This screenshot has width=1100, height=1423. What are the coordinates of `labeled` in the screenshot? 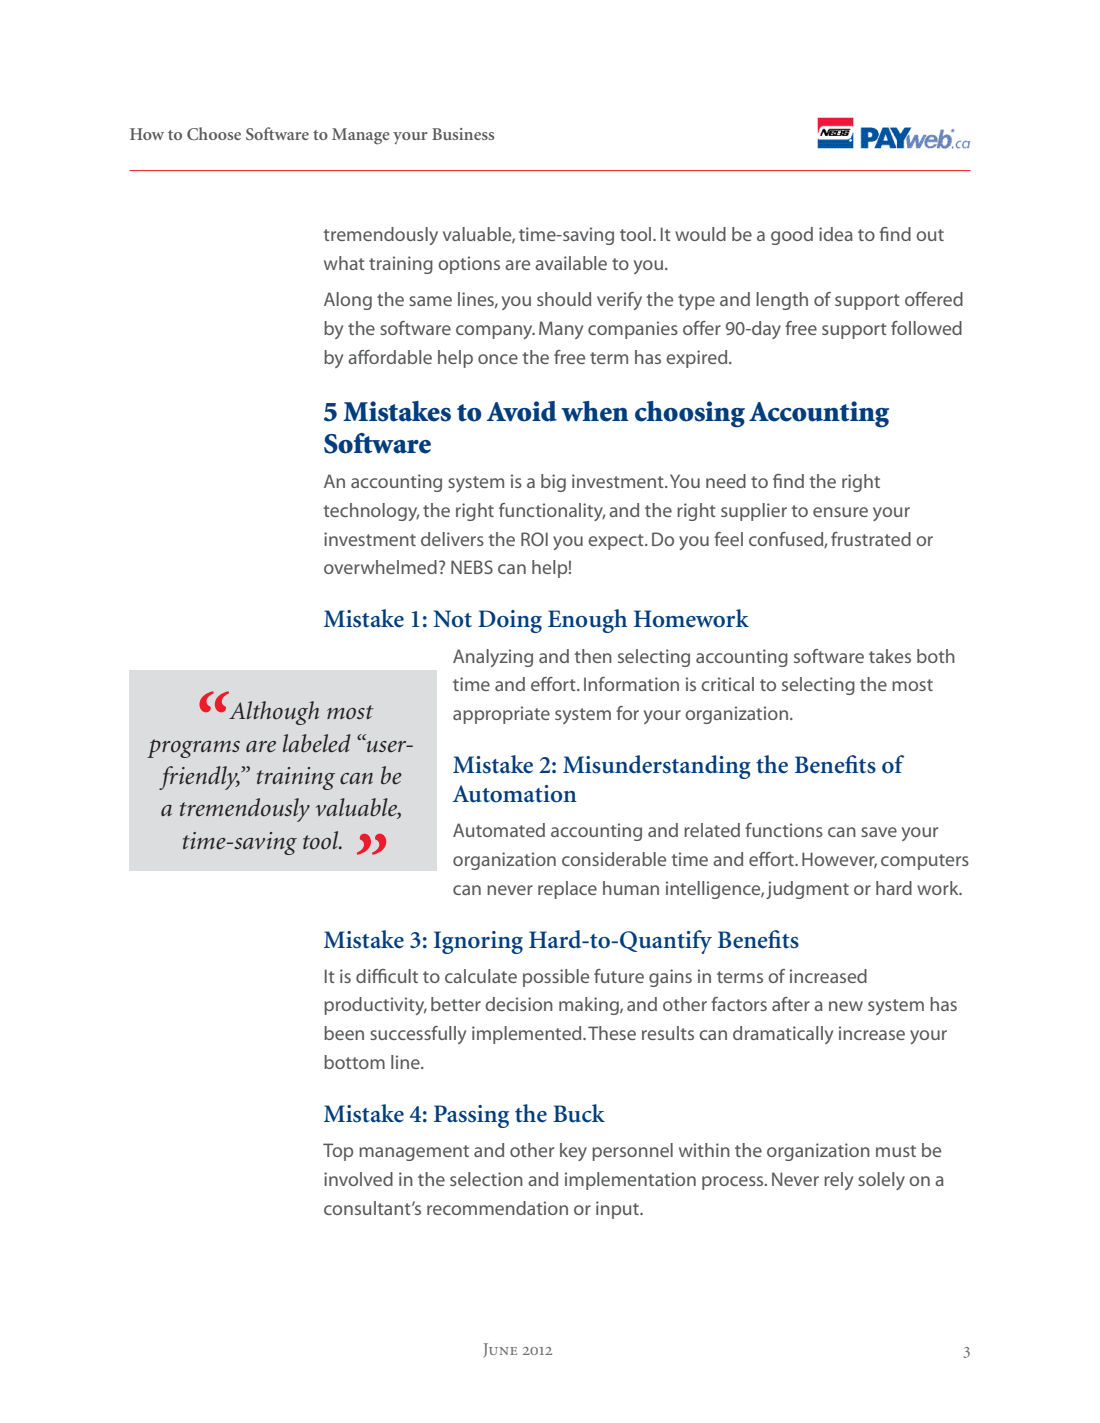 It's located at (317, 743).
